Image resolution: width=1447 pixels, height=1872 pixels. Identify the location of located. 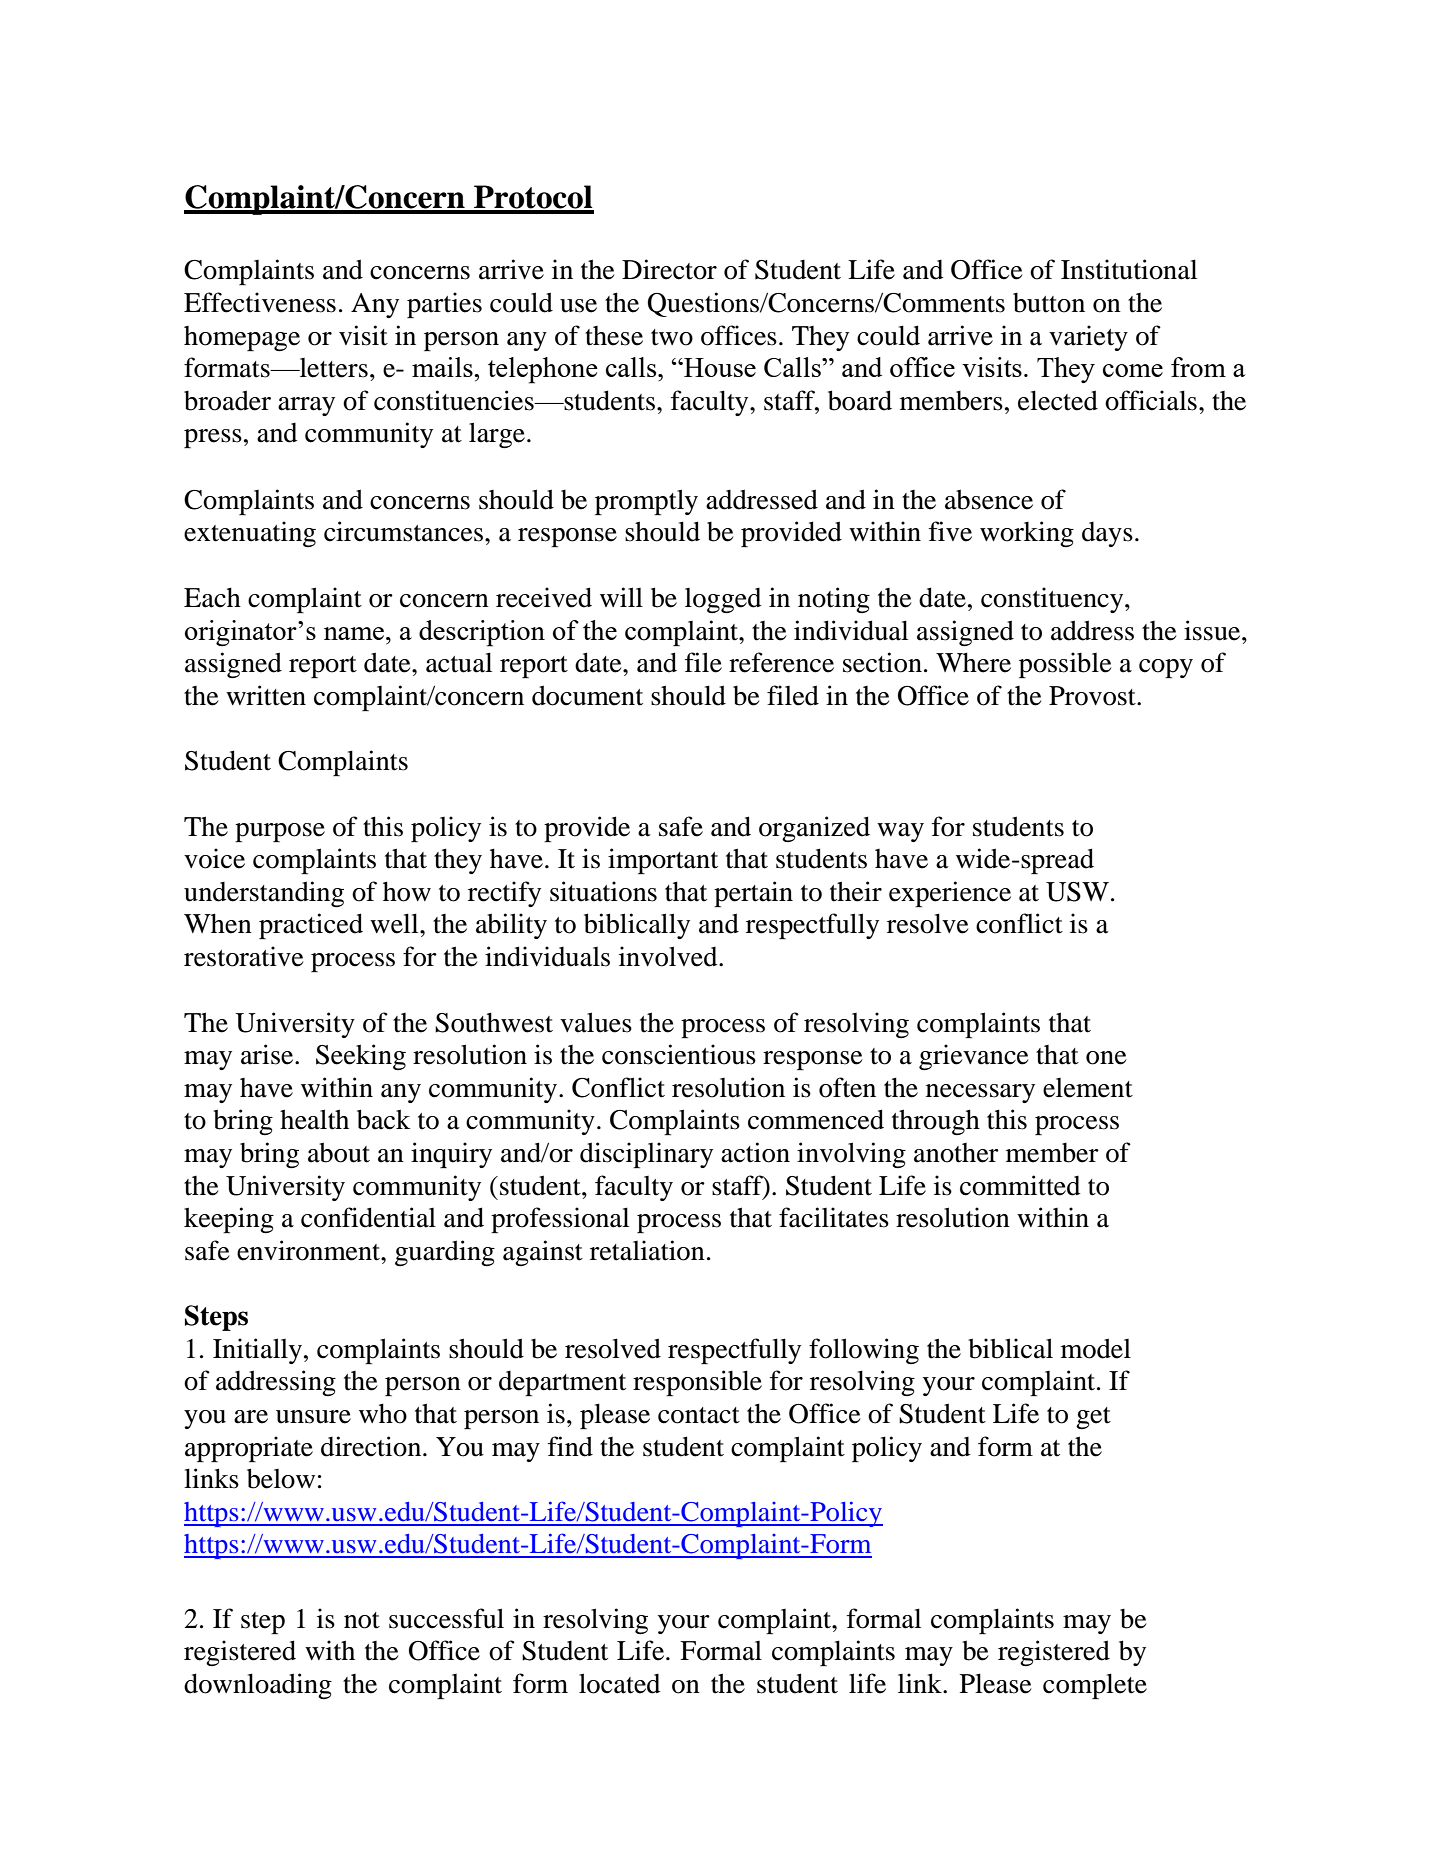
(619, 1683).
